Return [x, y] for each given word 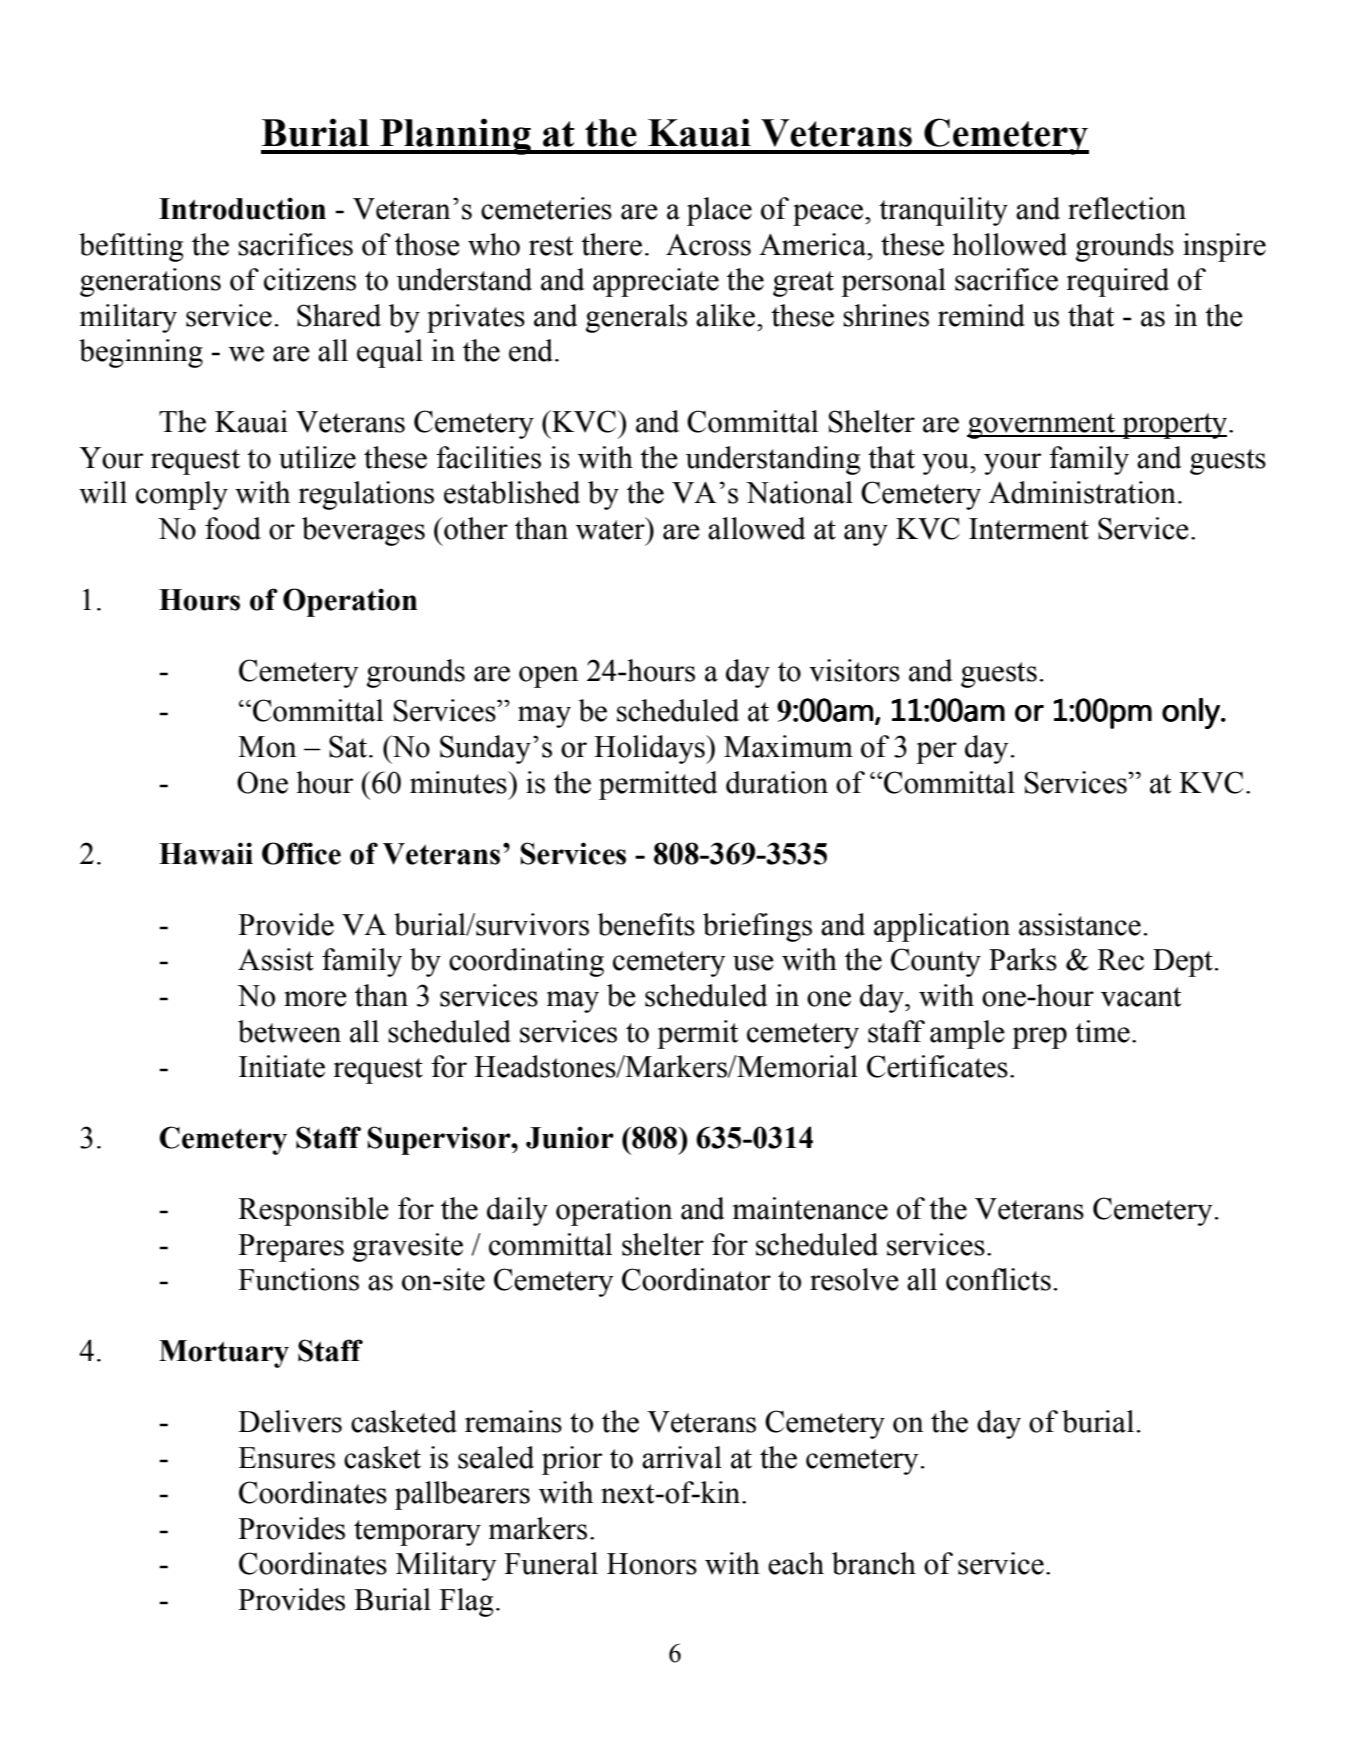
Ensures [286, 1458]
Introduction [242, 208]
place [719, 211]
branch [874, 1563]
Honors [652, 1564]
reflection [1127, 208]
